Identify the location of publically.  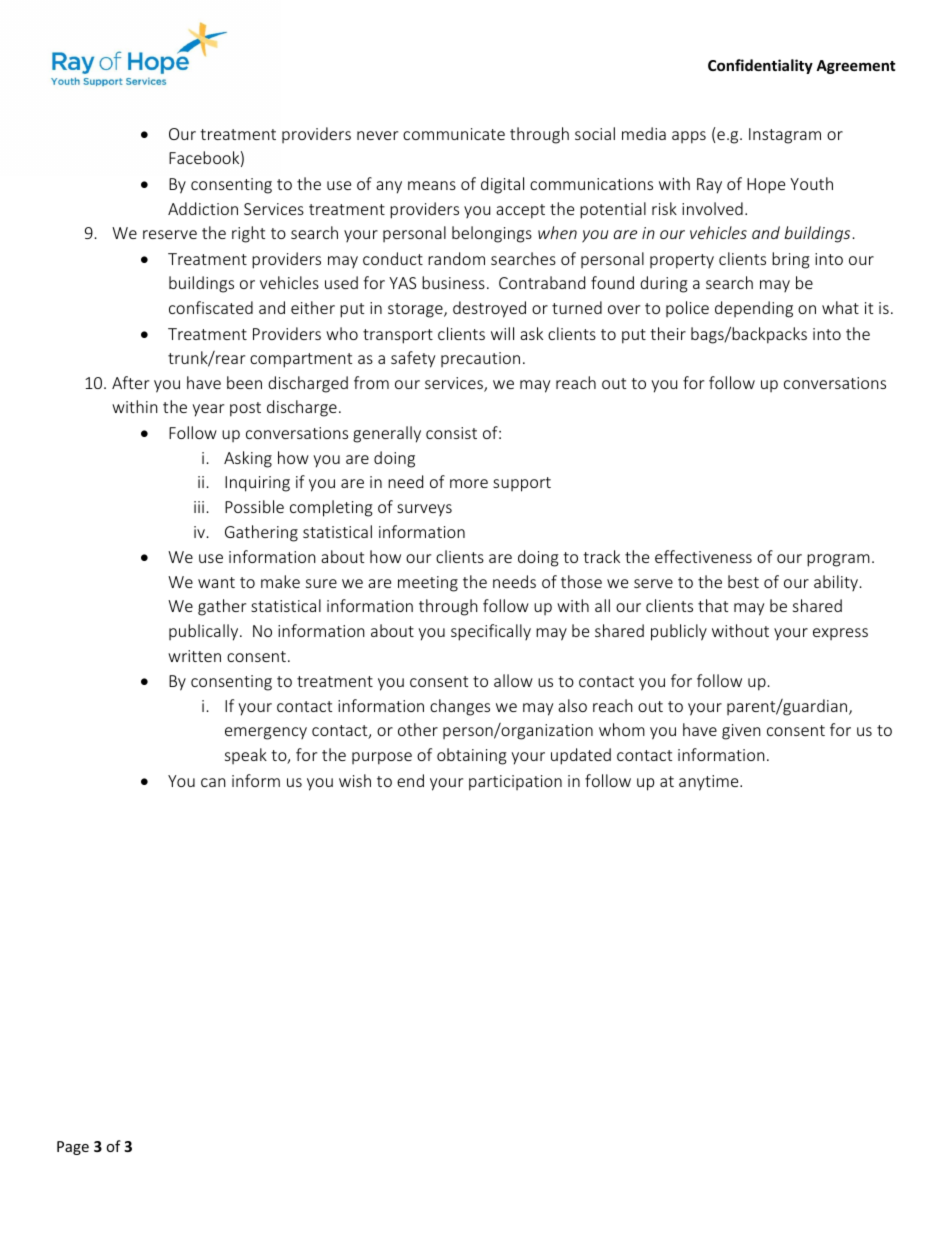
(205, 632).
